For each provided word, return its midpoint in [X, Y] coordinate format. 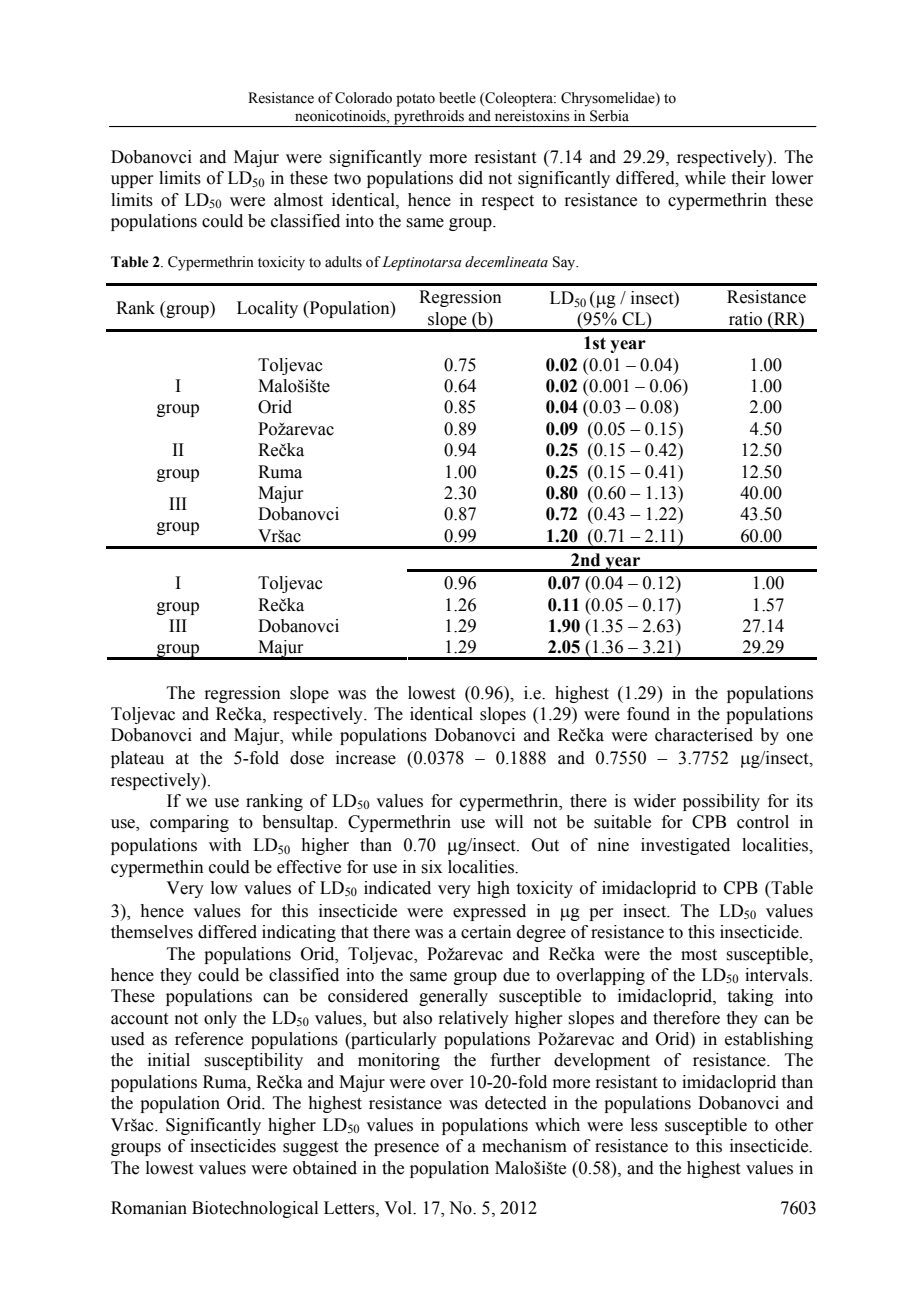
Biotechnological [255, 1209]
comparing [189, 823]
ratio [745, 319]
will [509, 821]
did [471, 178]
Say [565, 263]
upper [132, 181]
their [749, 178]
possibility [721, 802]
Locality [267, 309]
